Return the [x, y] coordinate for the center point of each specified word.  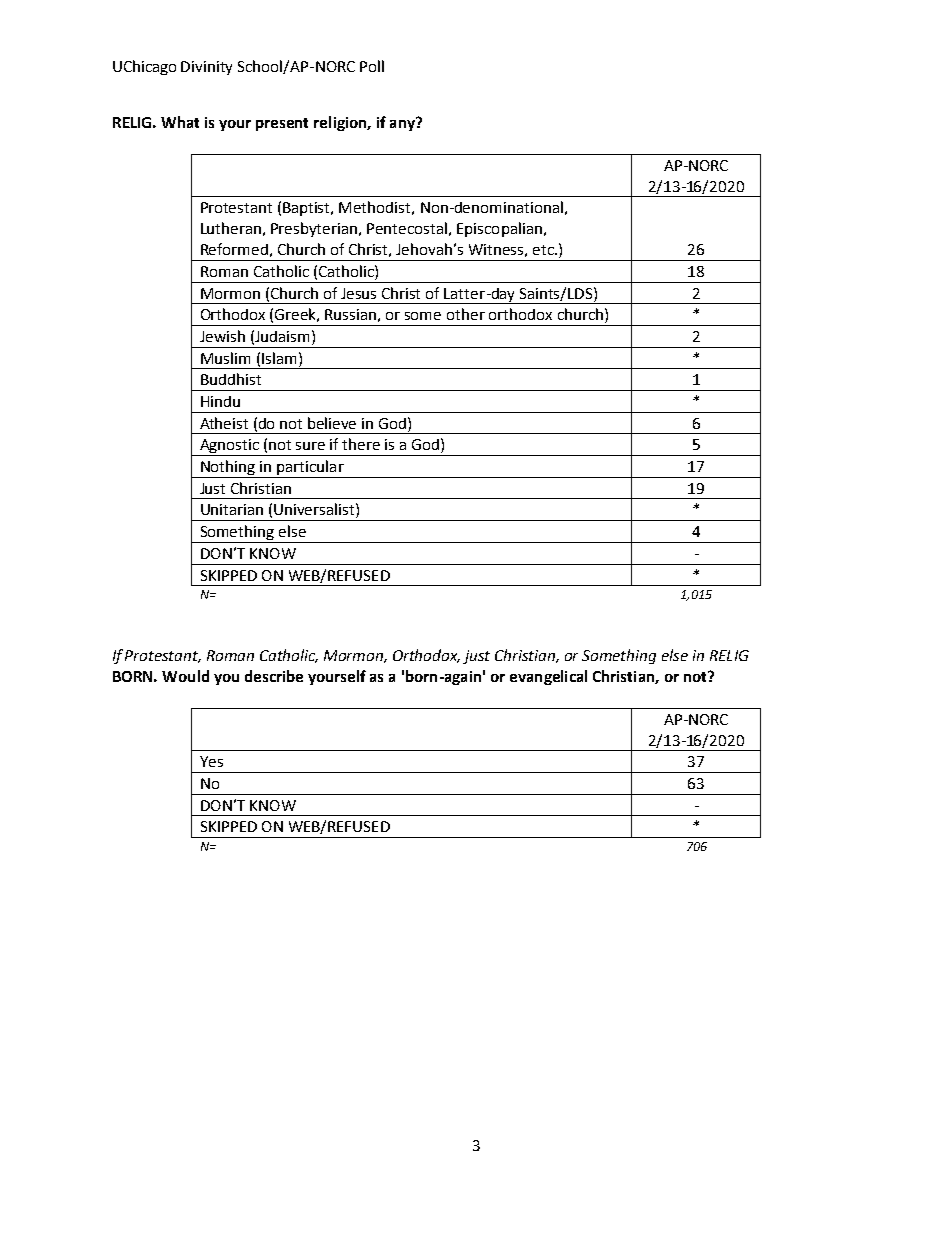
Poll [372, 66]
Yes [211, 761]
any [403, 124]
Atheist [224, 423]
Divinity [206, 68]
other [466, 314]
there [361, 444]
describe [274, 676]
